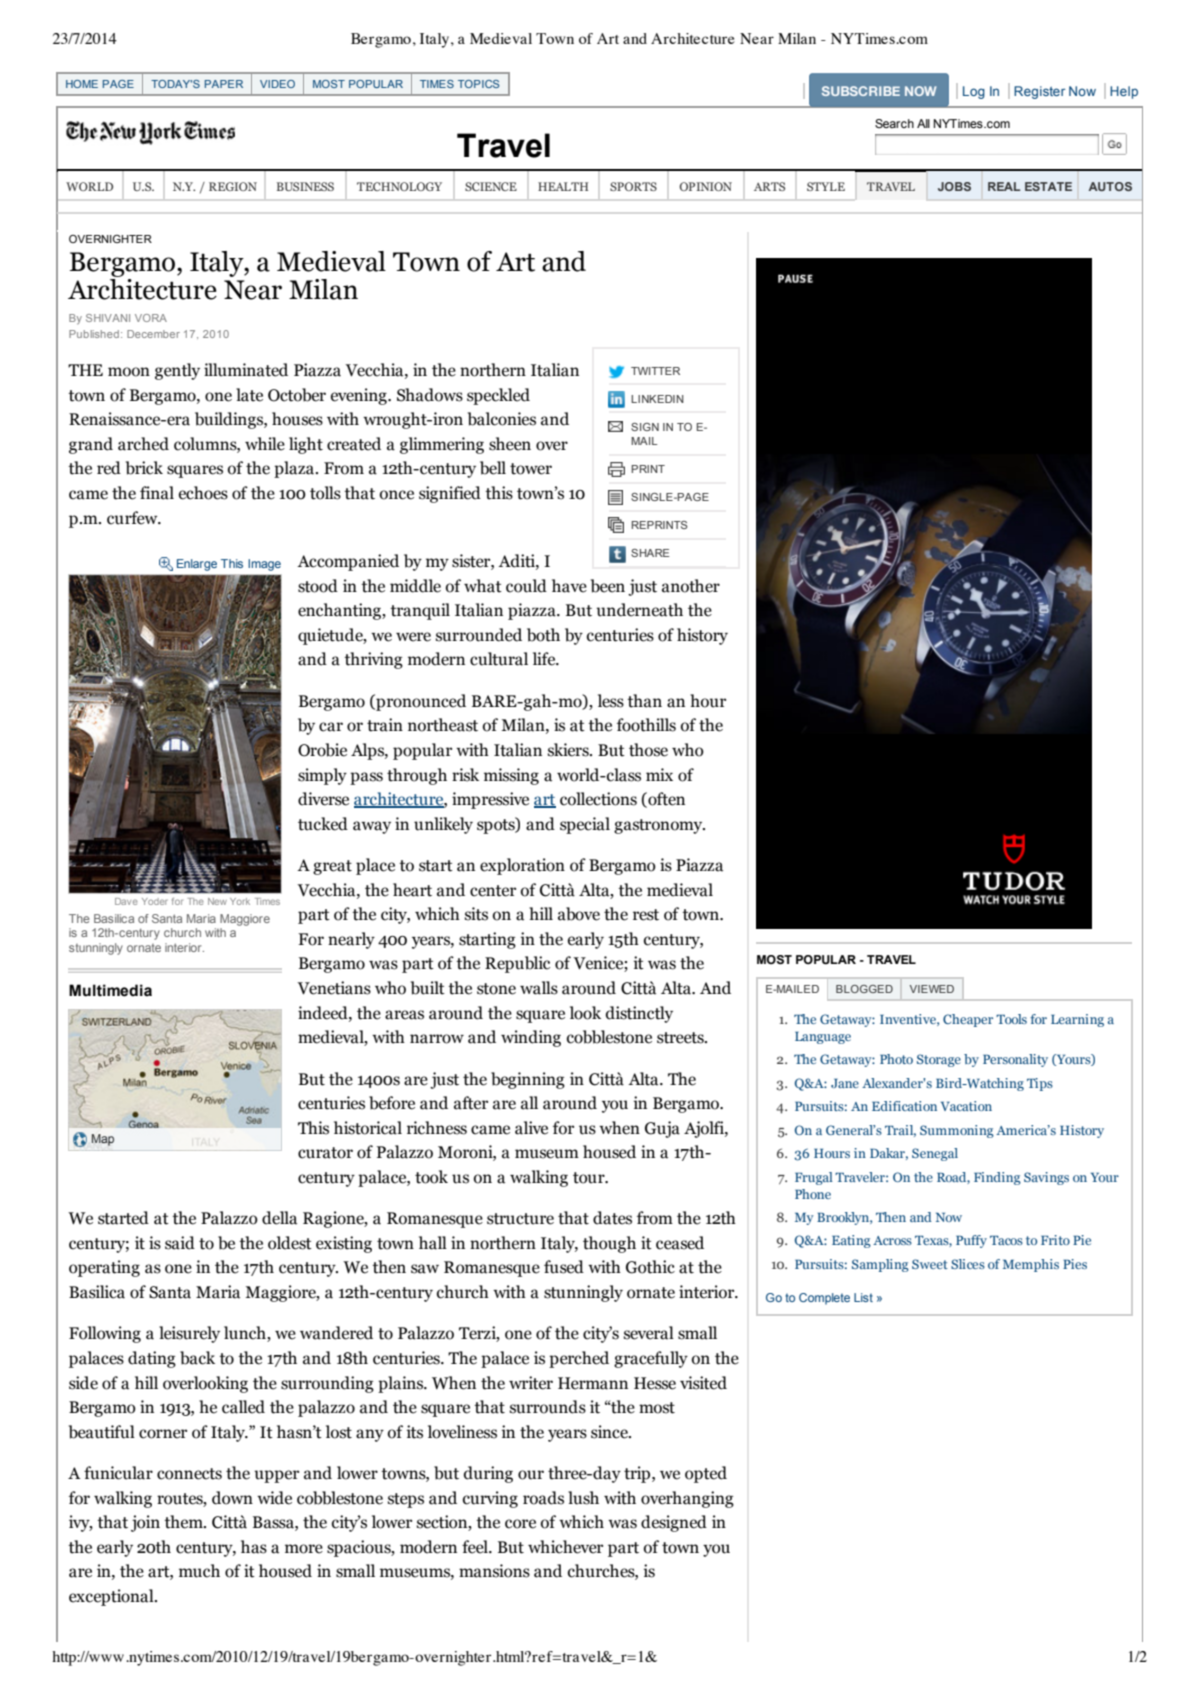 The image size is (1200, 1697). Describe the element at coordinates (612, 1218) in the document. I see `dates` at that location.
